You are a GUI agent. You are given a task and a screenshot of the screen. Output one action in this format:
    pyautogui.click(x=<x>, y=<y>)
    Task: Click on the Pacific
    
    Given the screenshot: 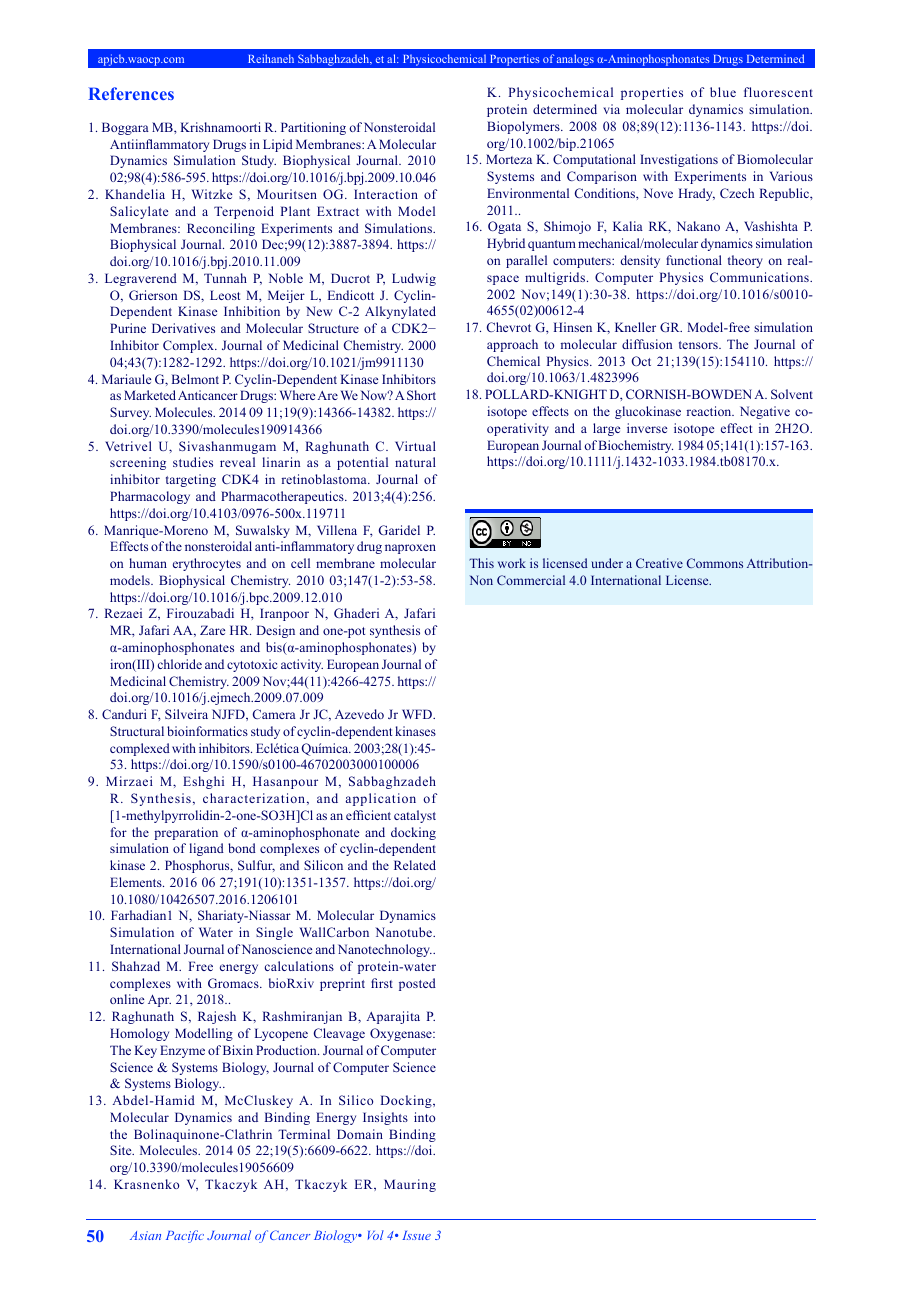 What is the action you would take?
    pyautogui.click(x=185, y=1236)
